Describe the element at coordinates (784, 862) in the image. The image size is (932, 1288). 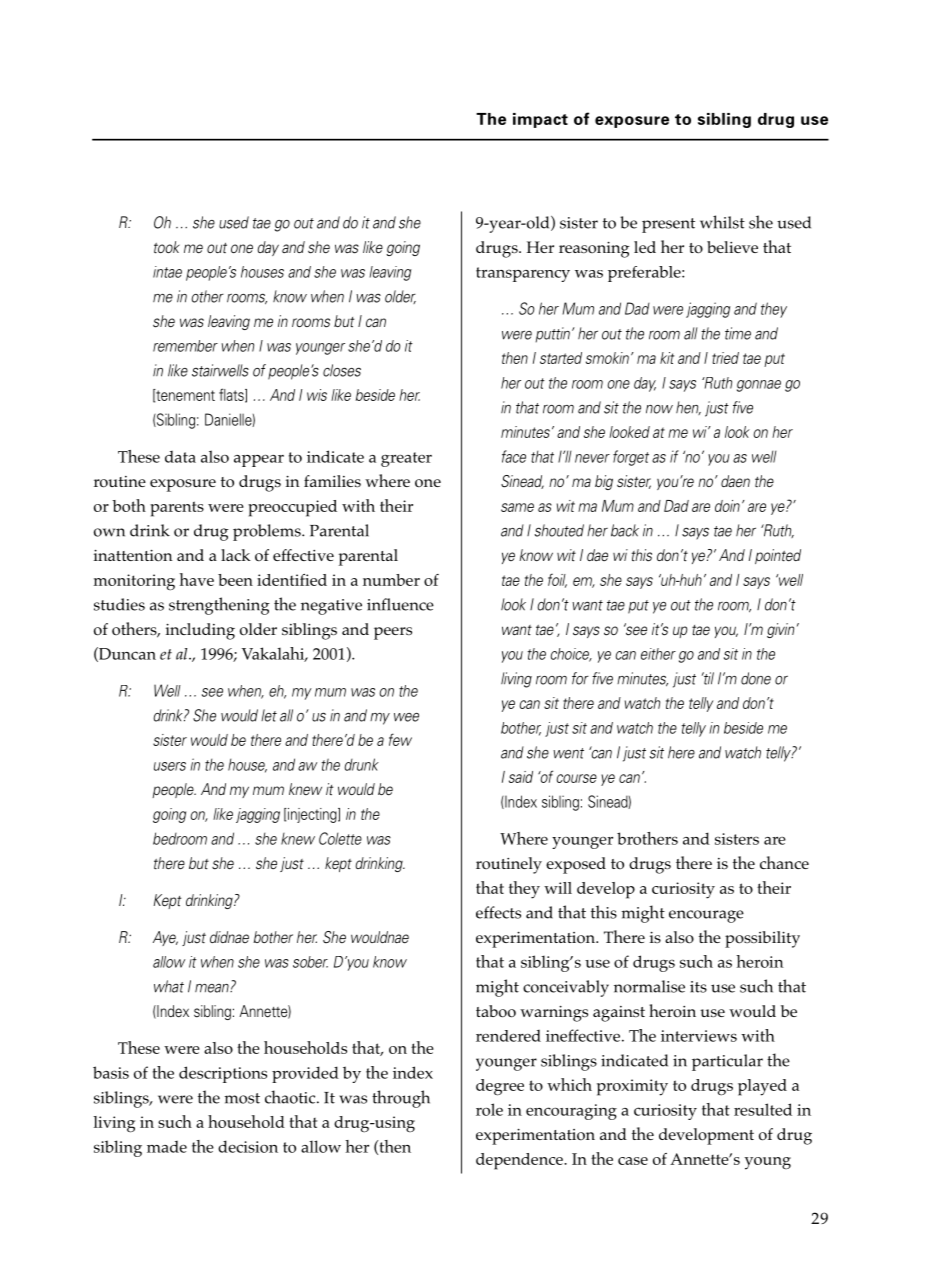
I see `chance` at that location.
